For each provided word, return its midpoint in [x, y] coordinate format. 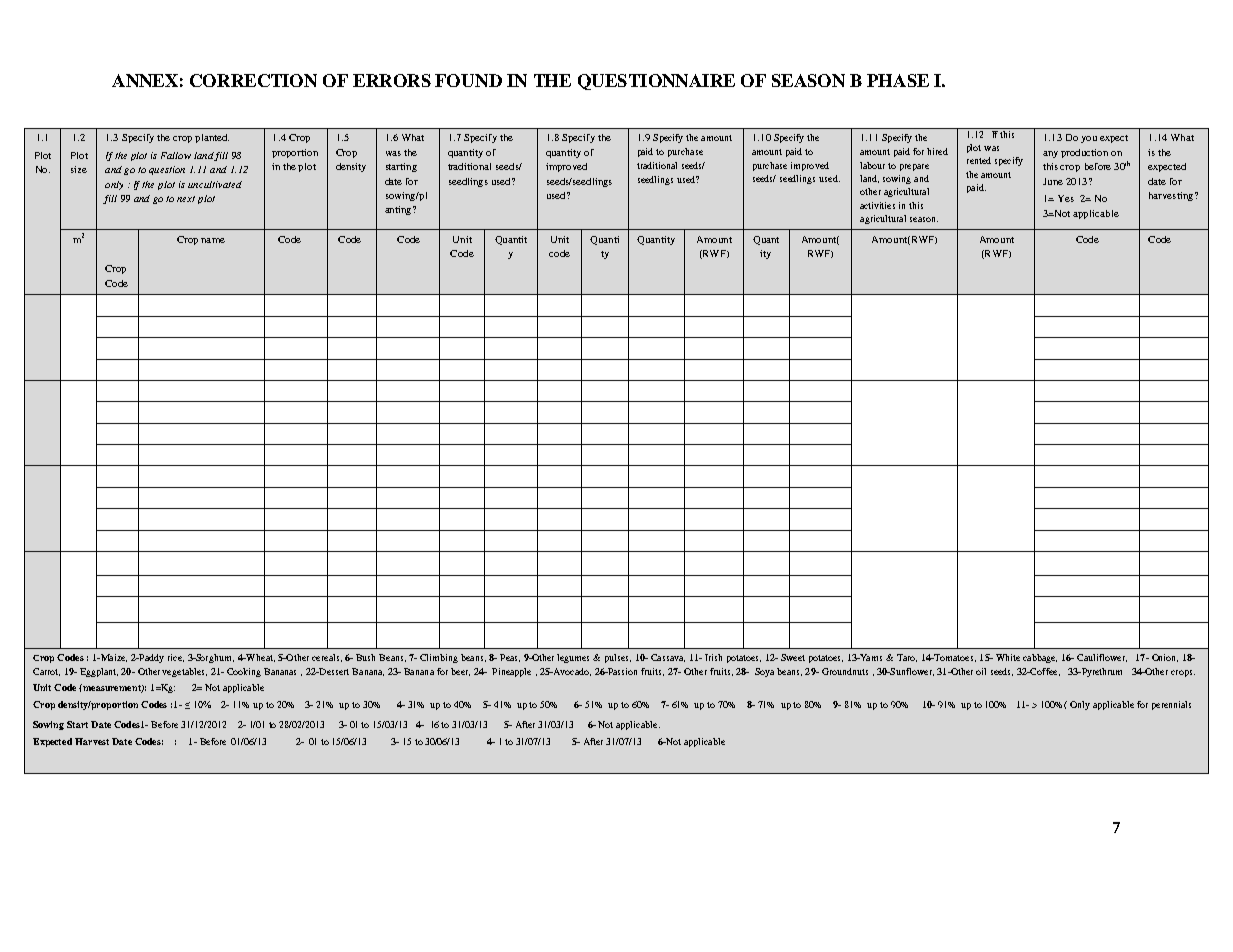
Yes [1066, 198]
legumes [573, 658]
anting [399, 210]
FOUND [468, 80]
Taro [907, 658]
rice [176, 658]
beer [460, 672]
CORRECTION [253, 80]
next [186, 199]
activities [877, 205]
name [213, 240]
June [1053, 181]
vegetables [184, 672]
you [1089, 139]
